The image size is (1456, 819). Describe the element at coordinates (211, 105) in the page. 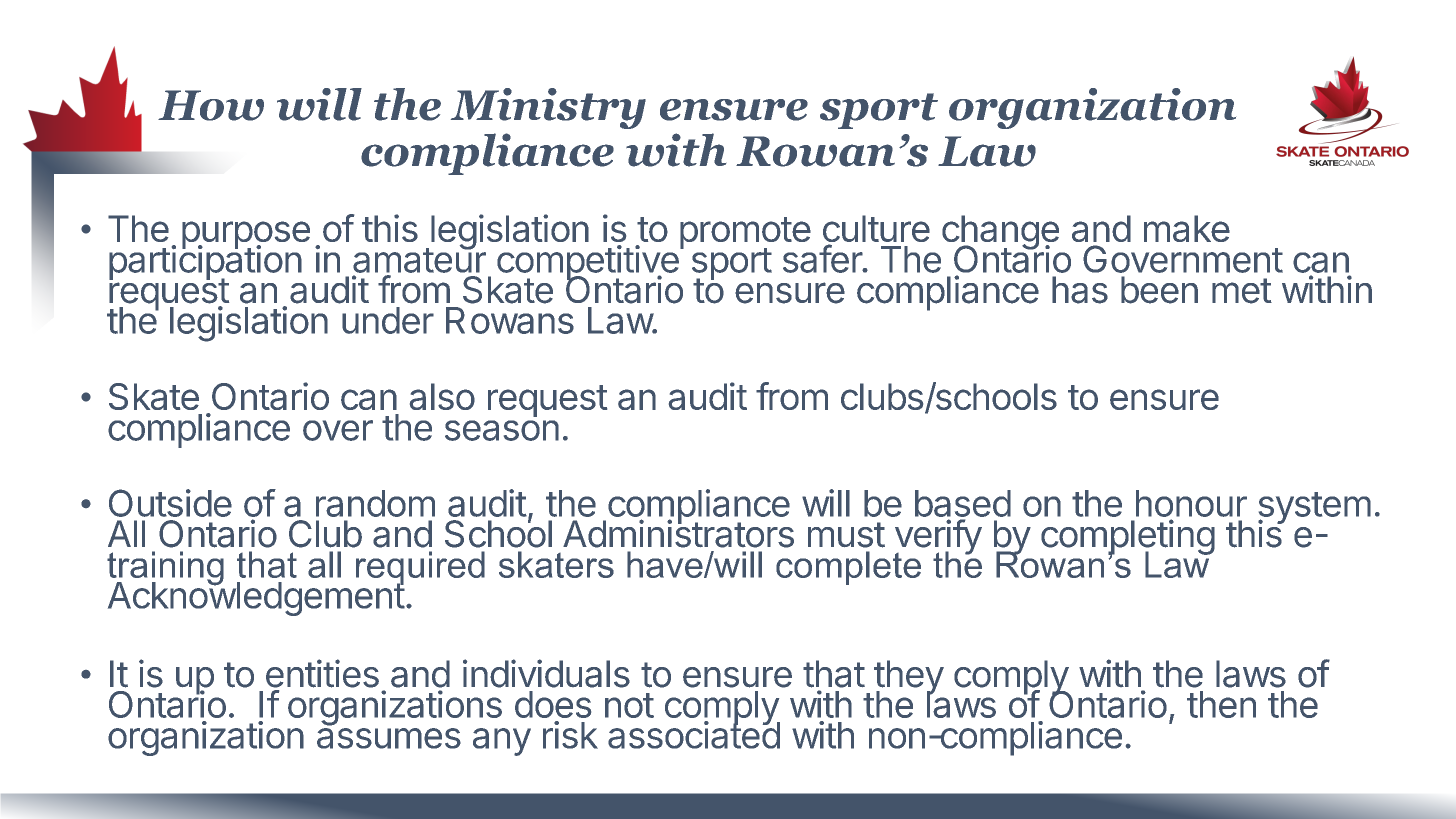

I see `How` at that location.
